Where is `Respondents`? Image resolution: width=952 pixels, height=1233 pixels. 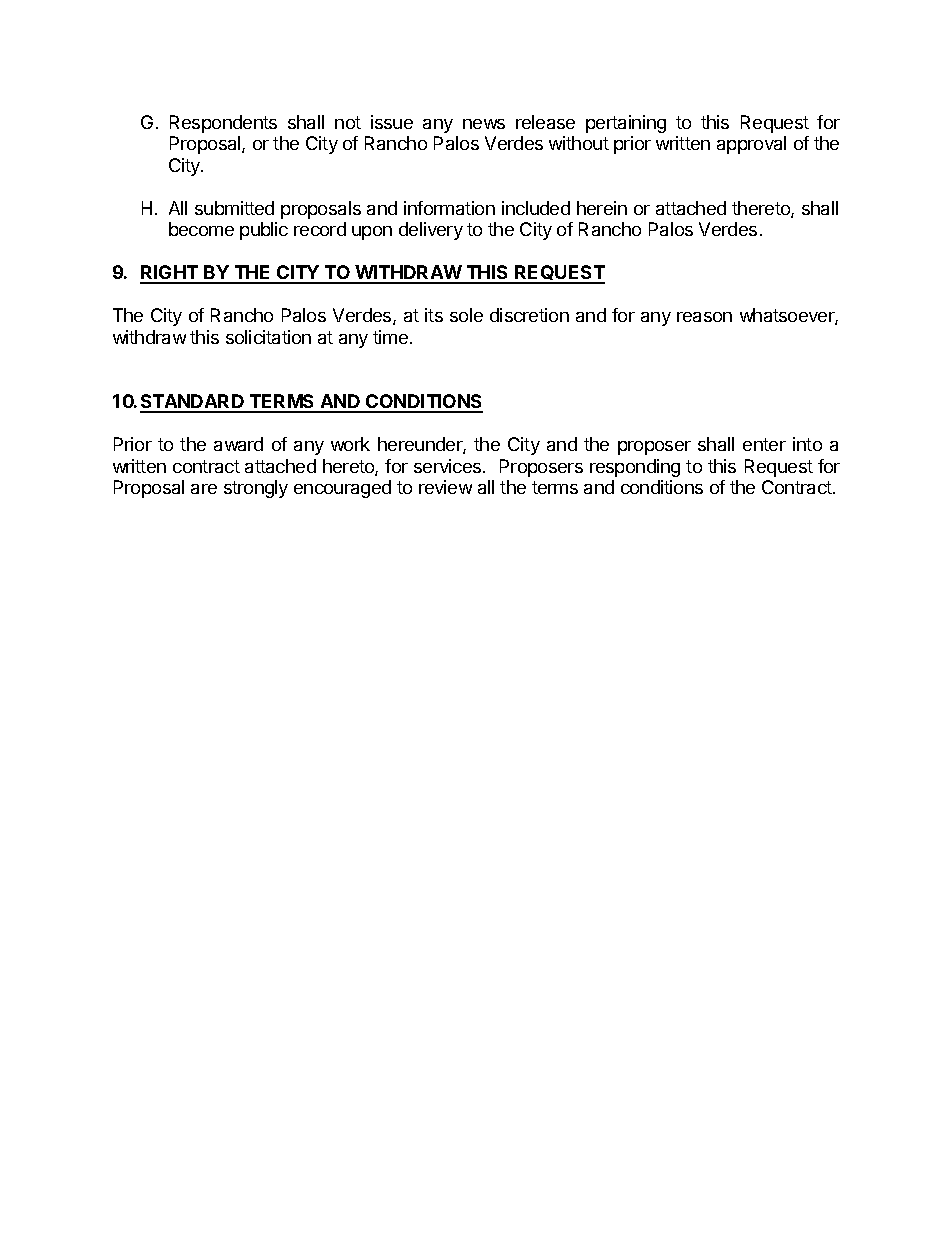
Respondents is located at coordinates (223, 124).
